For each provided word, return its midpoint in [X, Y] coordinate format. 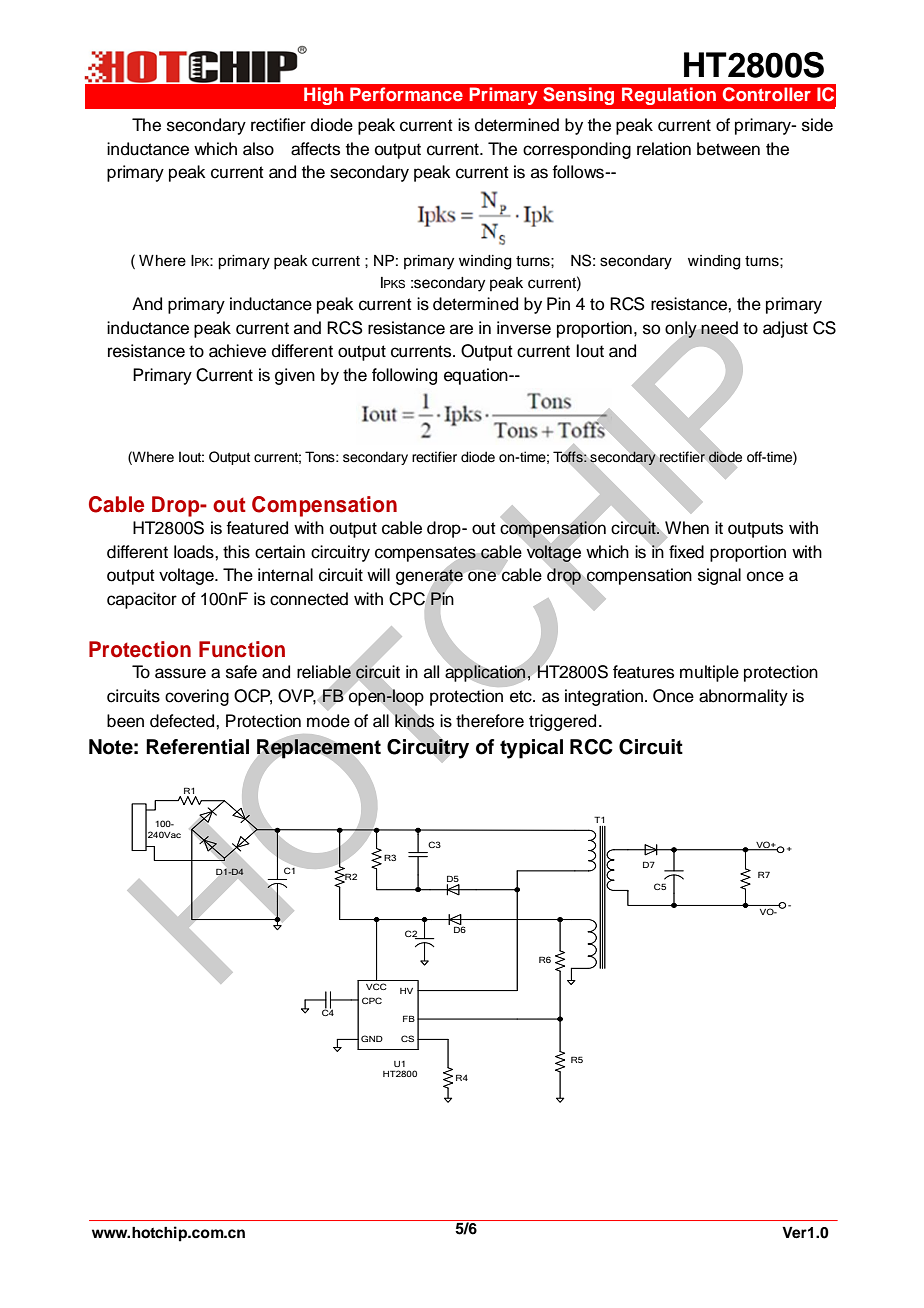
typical [531, 749]
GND [372, 1038]
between [728, 149]
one [482, 576]
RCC [591, 747]
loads [195, 552]
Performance [406, 94]
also [258, 149]
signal [719, 576]
